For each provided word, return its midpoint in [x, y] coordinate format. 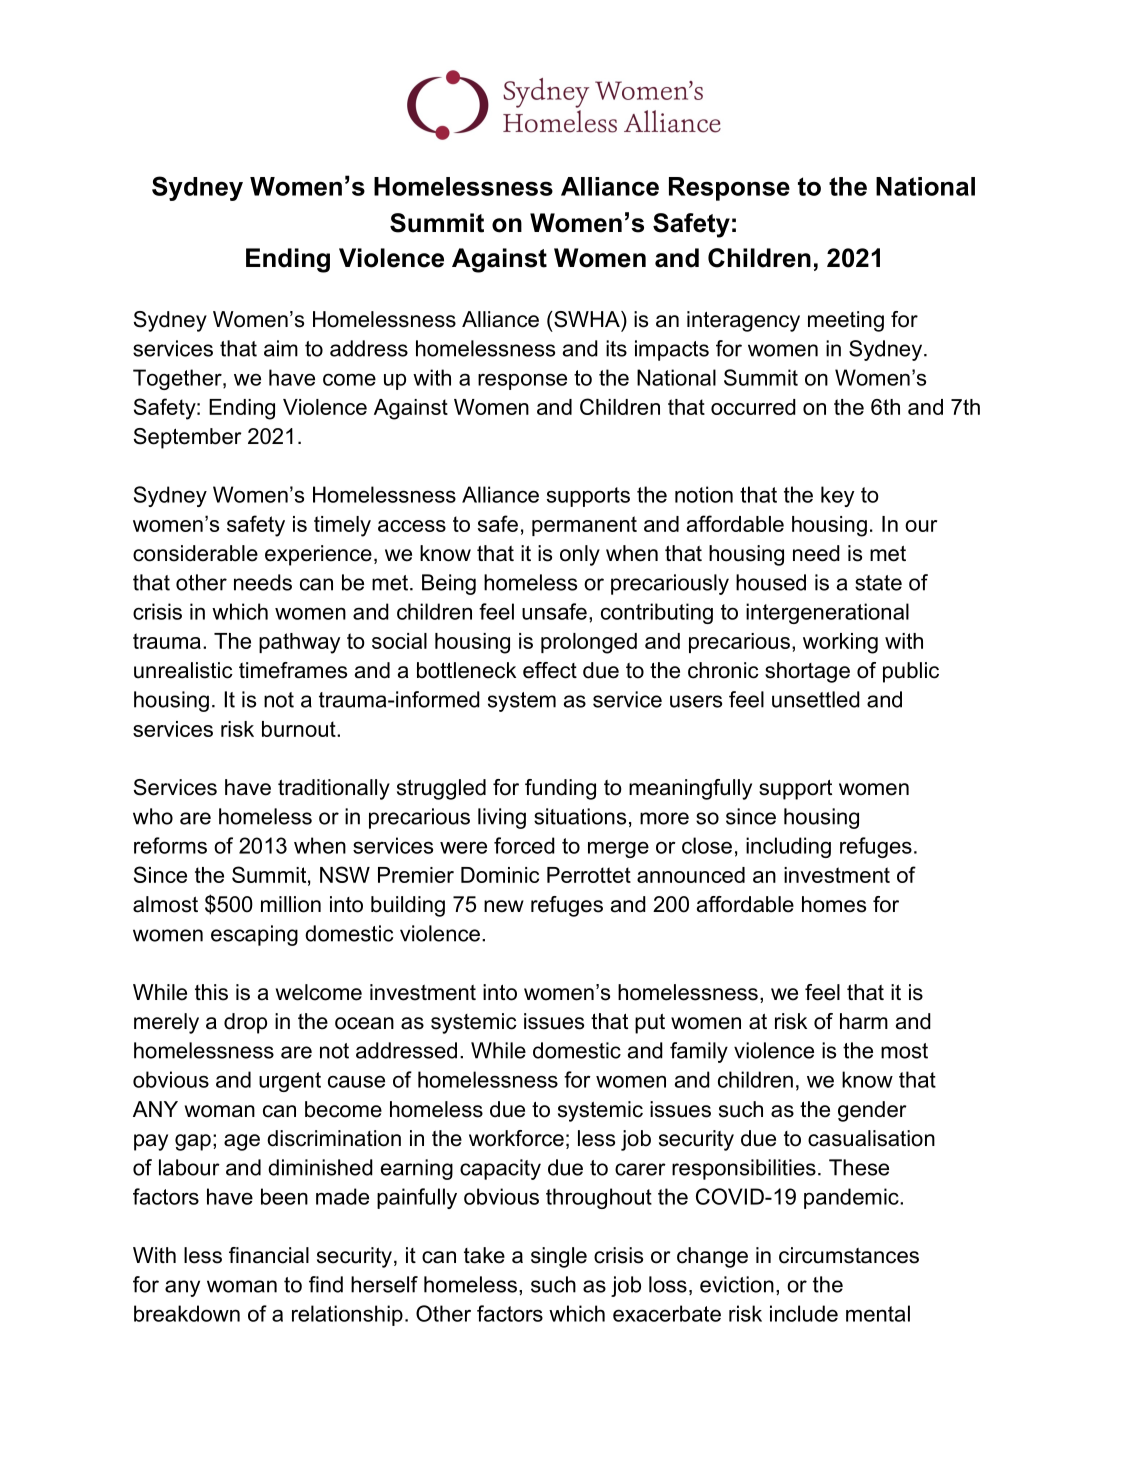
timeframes [293, 670]
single [559, 1257]
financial [269, 1255]
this [211, 992]
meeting [846, 321]
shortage [807, 672]
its [616, 348]
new [504, 906]
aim [281, 348]
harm [864, 1021]
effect [550, 670]
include [804, 1313]
